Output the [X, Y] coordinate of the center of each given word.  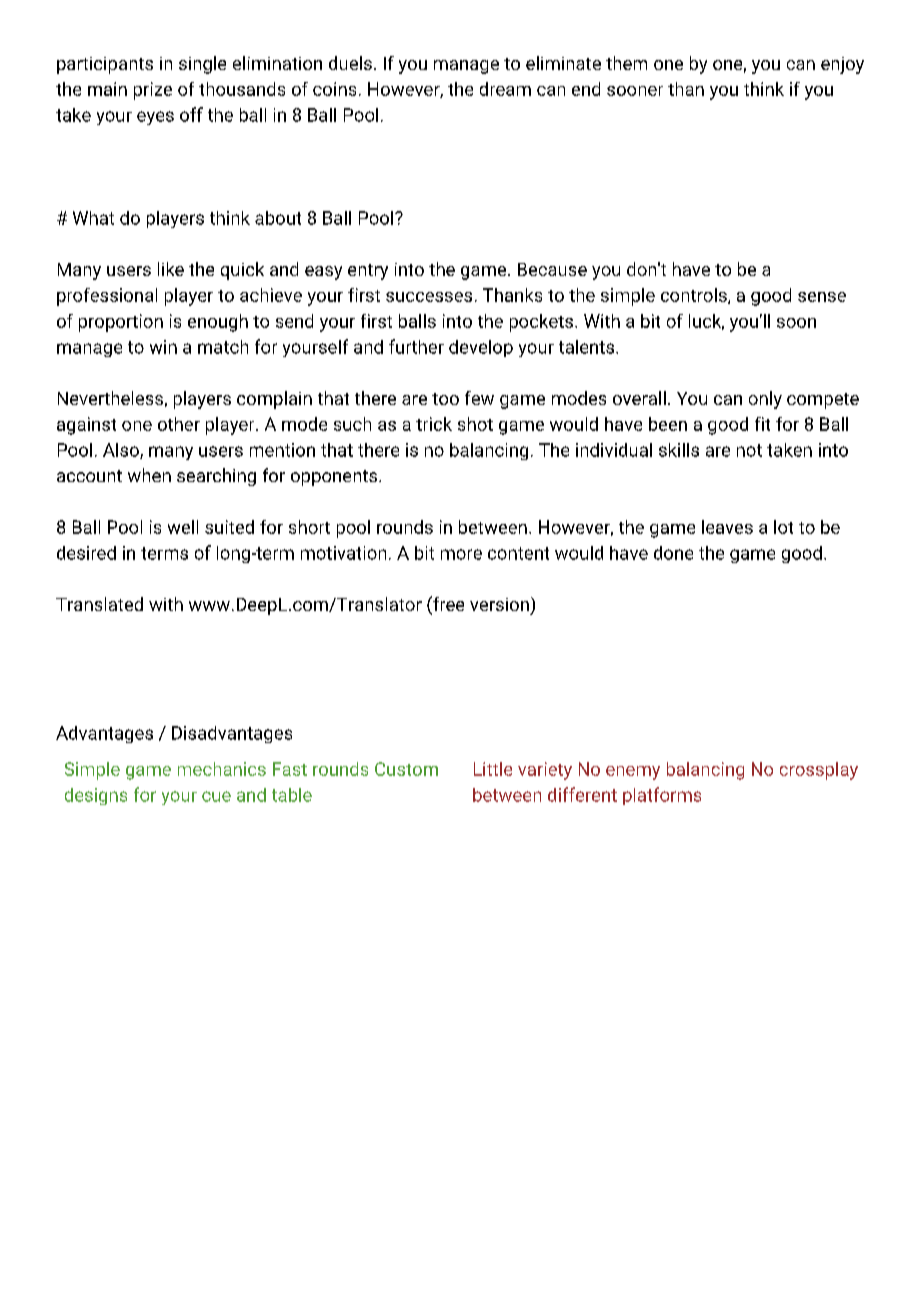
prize [153, 91]
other [179, 424]
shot [475, 424]
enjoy [842, 65]
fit [762, 424]
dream [505, 89]
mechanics [222, 769]
